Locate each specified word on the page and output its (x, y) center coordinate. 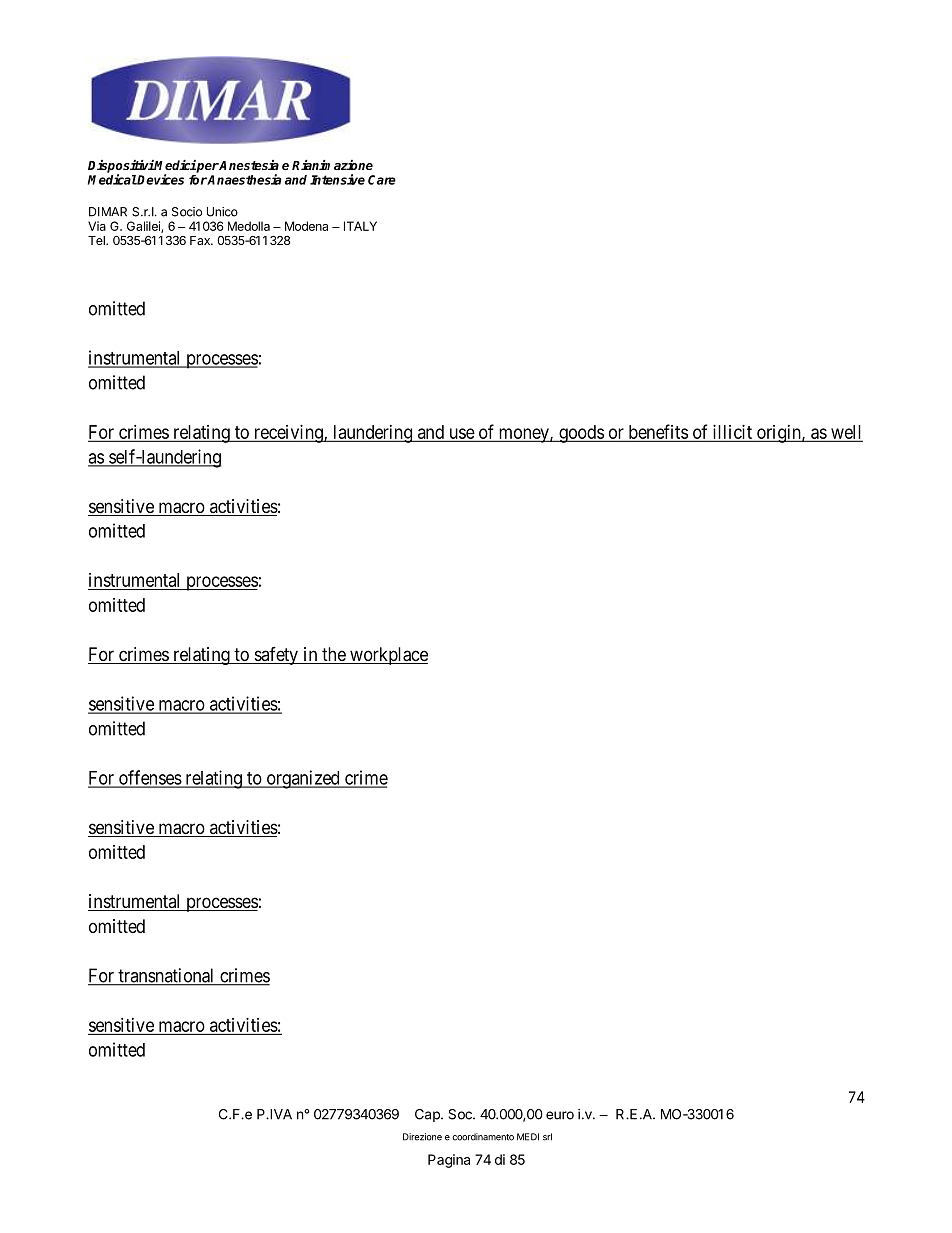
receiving (288, 434)
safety (276, 656)
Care (382, 180)
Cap (428, 1115)
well (846, 433)
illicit (732, 433)
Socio (187, 212)
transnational (166, 976)
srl (547, 1137)
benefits (657, 432)
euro (560, 1115)
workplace (388, 656)
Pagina (449, 1161)
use (461, 434)
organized (303, 779)
